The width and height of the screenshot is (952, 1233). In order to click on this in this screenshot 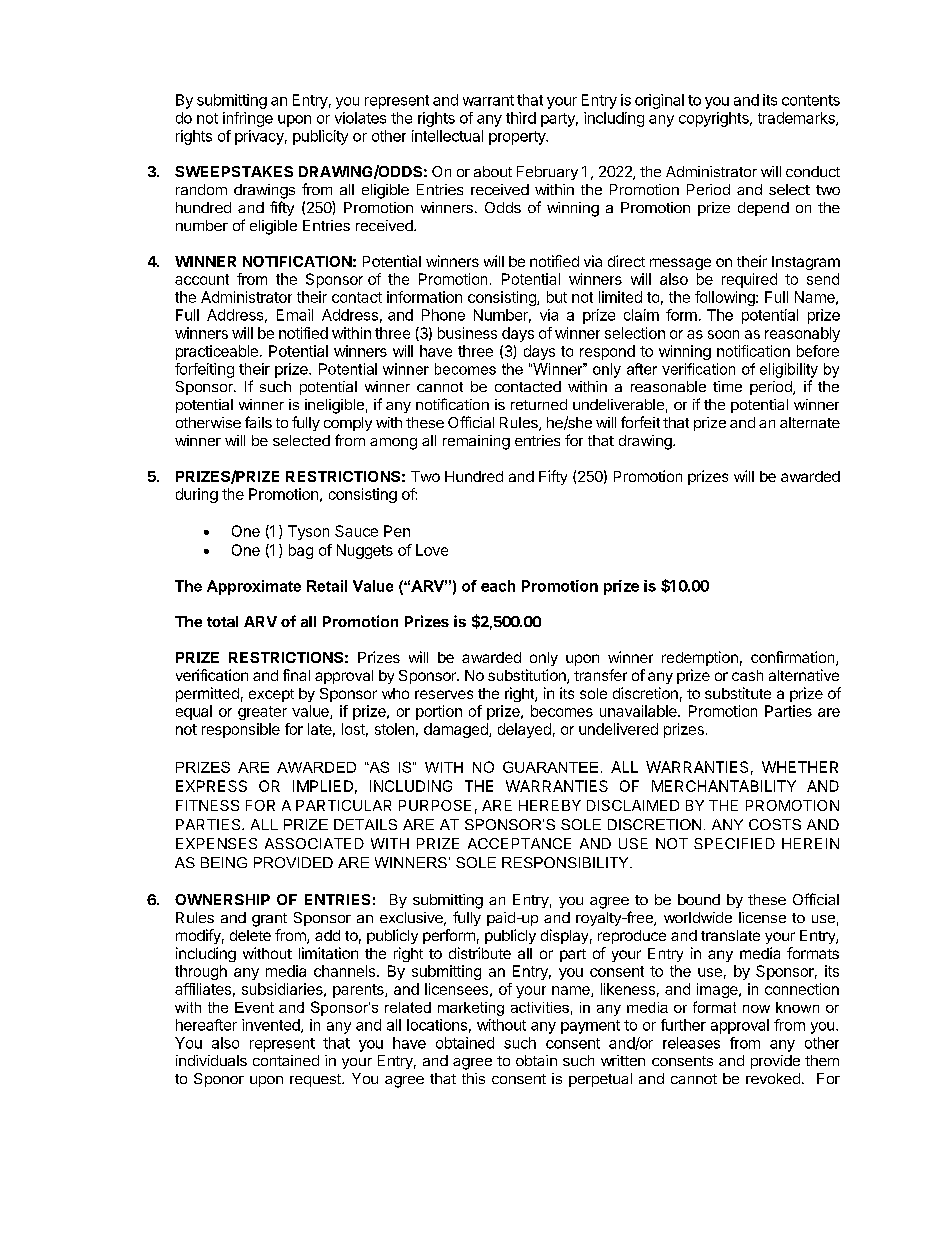, I will do `click(473, 1078)`.
